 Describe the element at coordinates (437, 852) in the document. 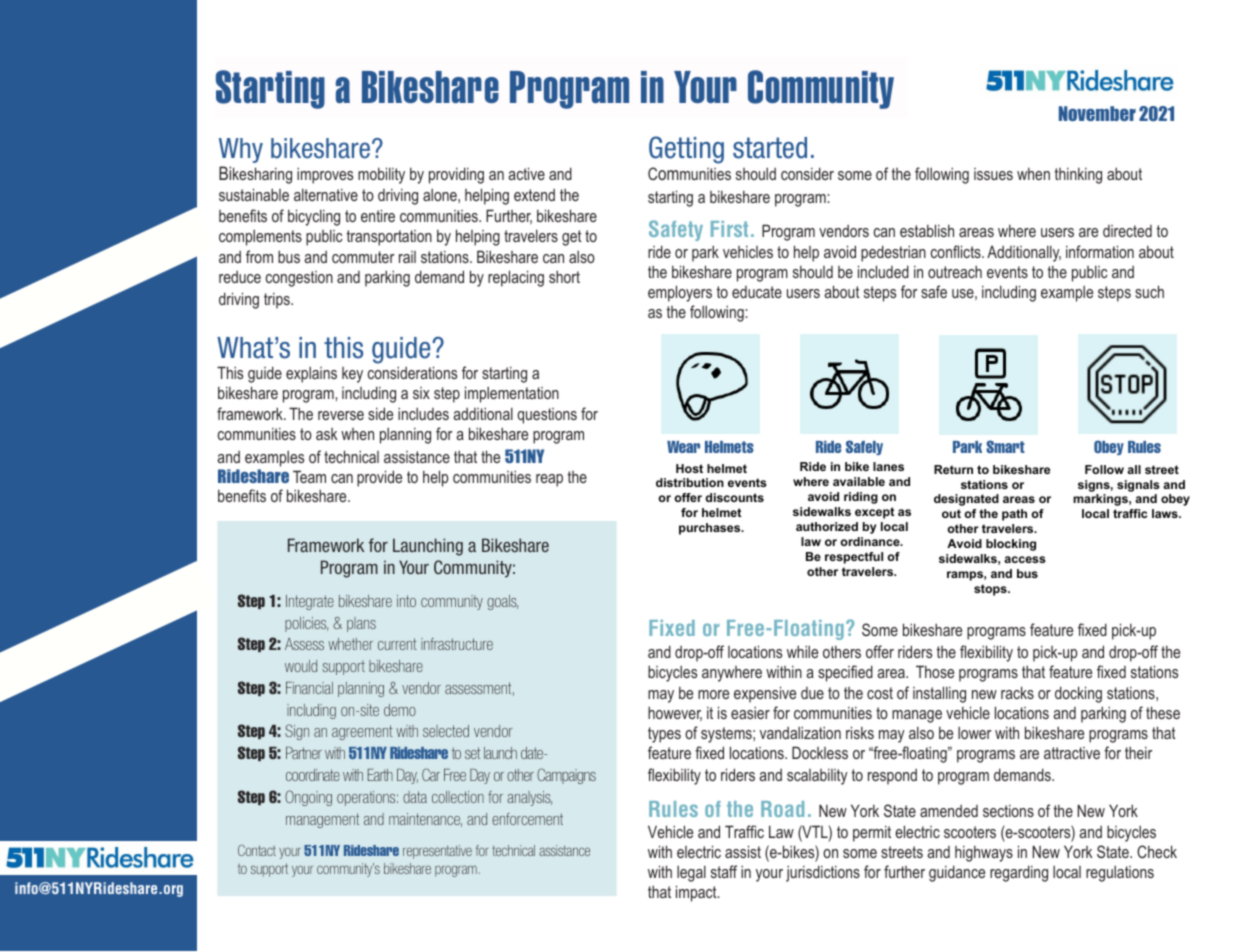

I see `representative` at that location.
